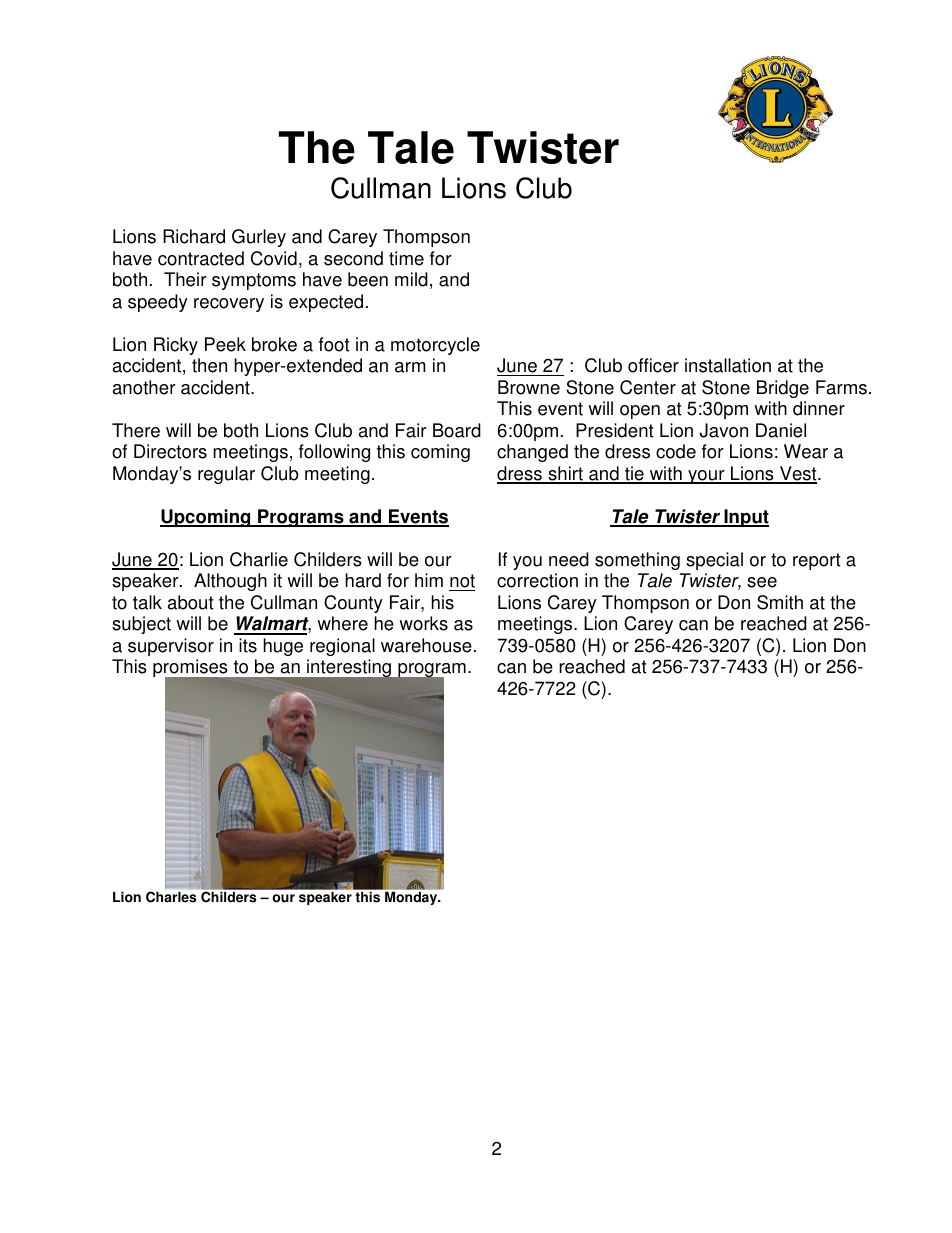 This screenshot has height=1233, width=952. What do you see at coordinates (762, 582) in the screenshot?
I see `see` at bounding box center [762, 582].
